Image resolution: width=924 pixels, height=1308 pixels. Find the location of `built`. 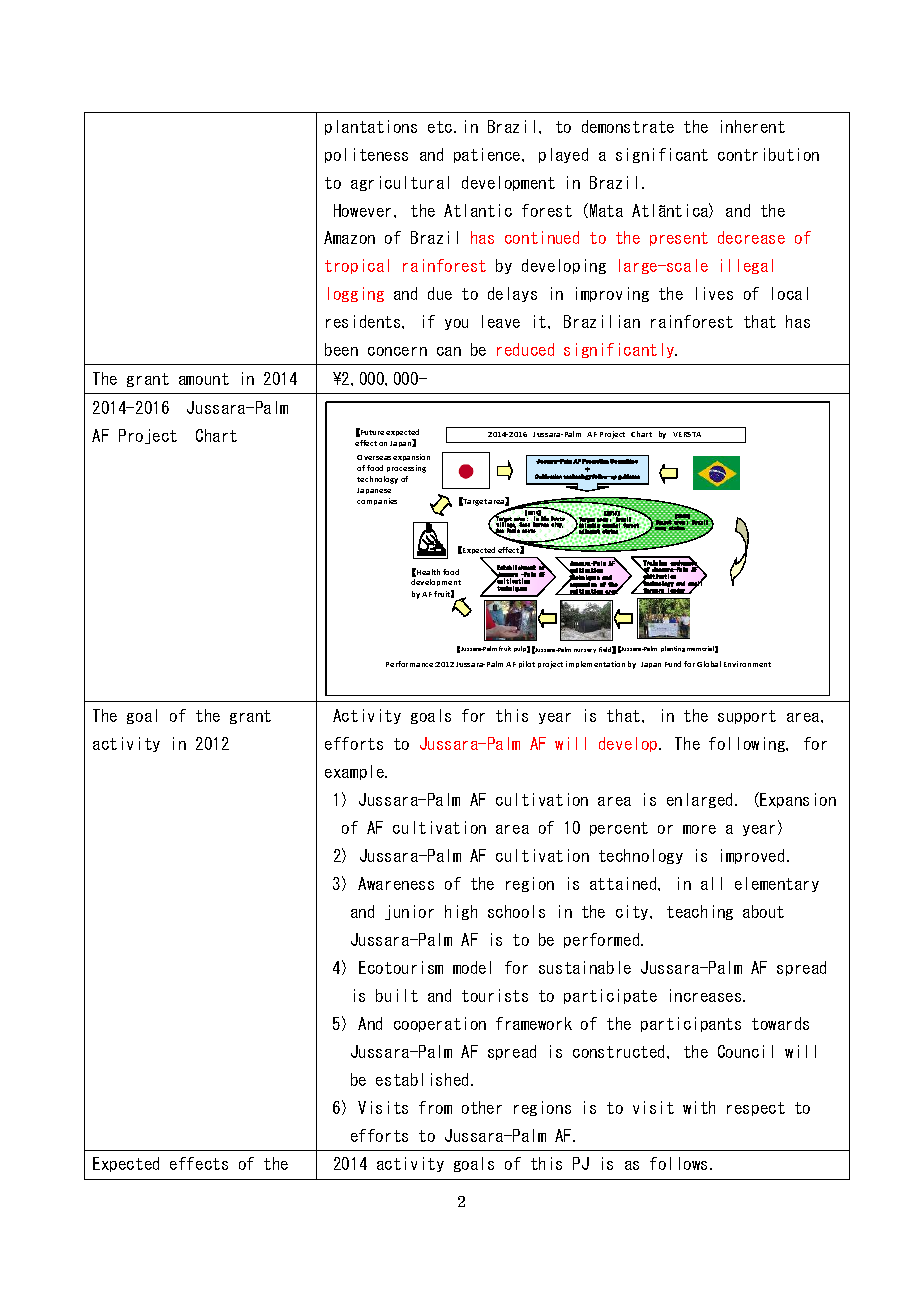

built is located at coordinates (397, 995).
